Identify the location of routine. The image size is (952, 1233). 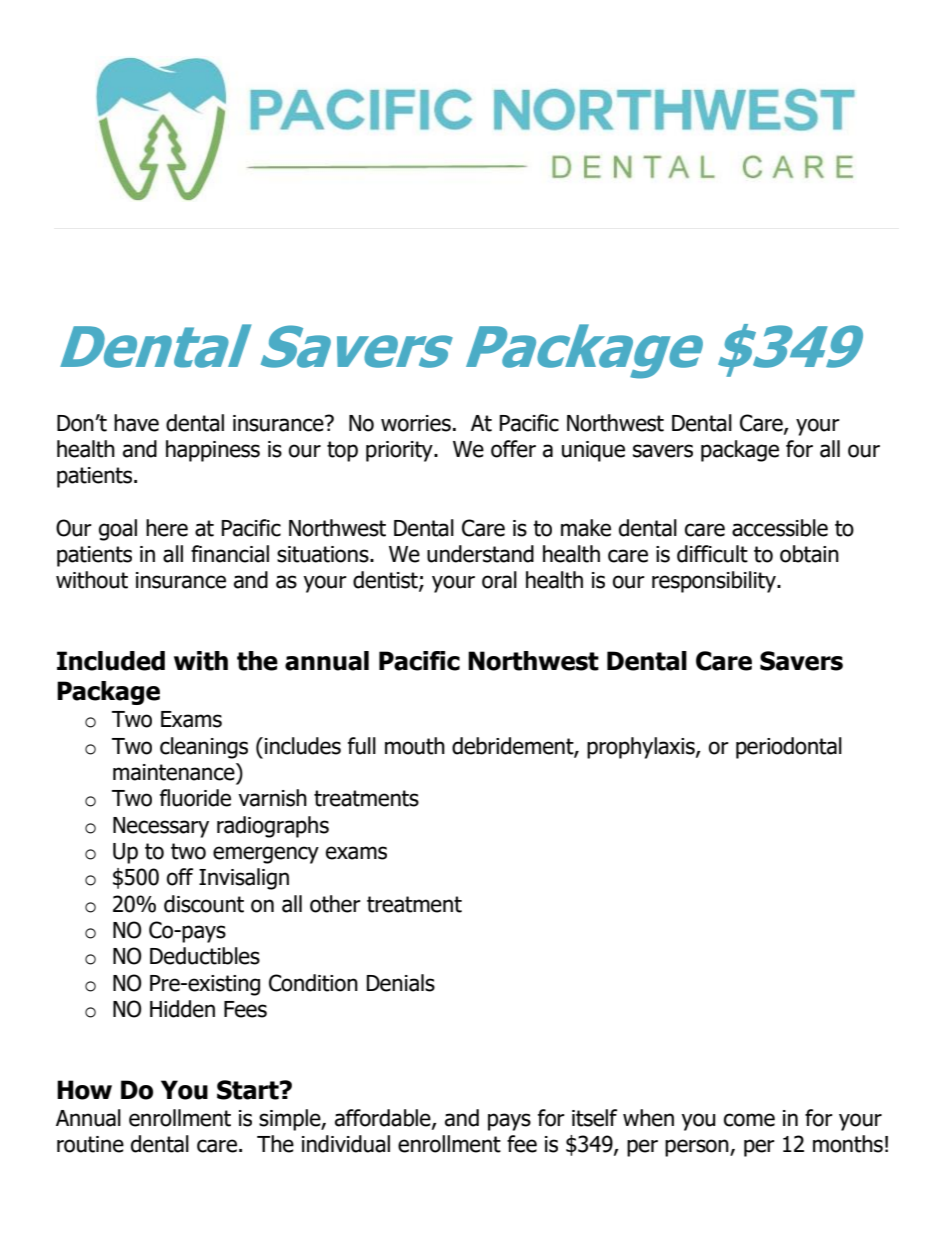
(90, 1144).
